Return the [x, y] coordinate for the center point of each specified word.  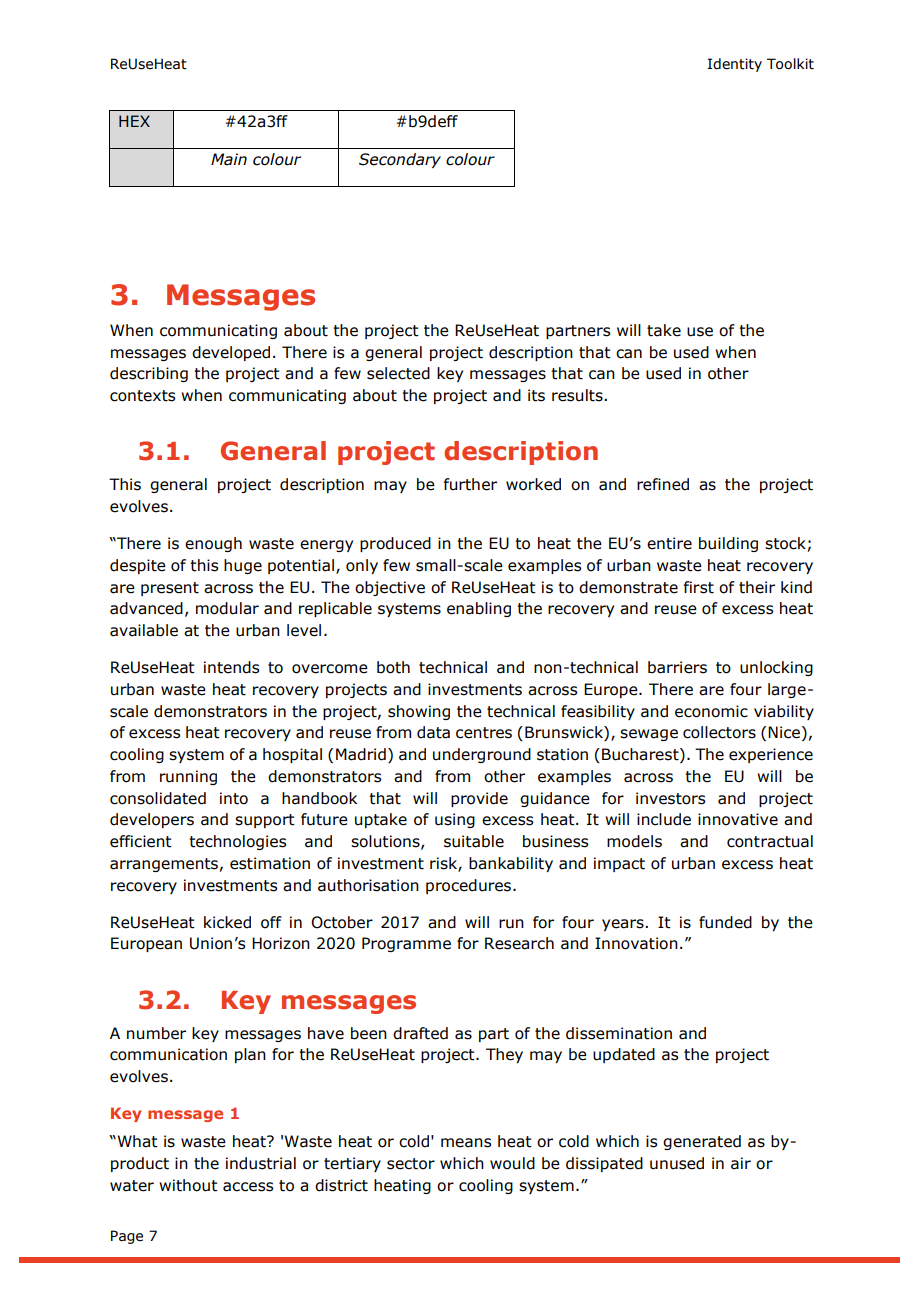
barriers [677, 667]
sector [411, 1164]
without [188, 1185]
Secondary [400, 160]
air [741, 1163]
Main [229, 159]
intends [231, 667]
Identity [735, 65]
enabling [479, 609]
